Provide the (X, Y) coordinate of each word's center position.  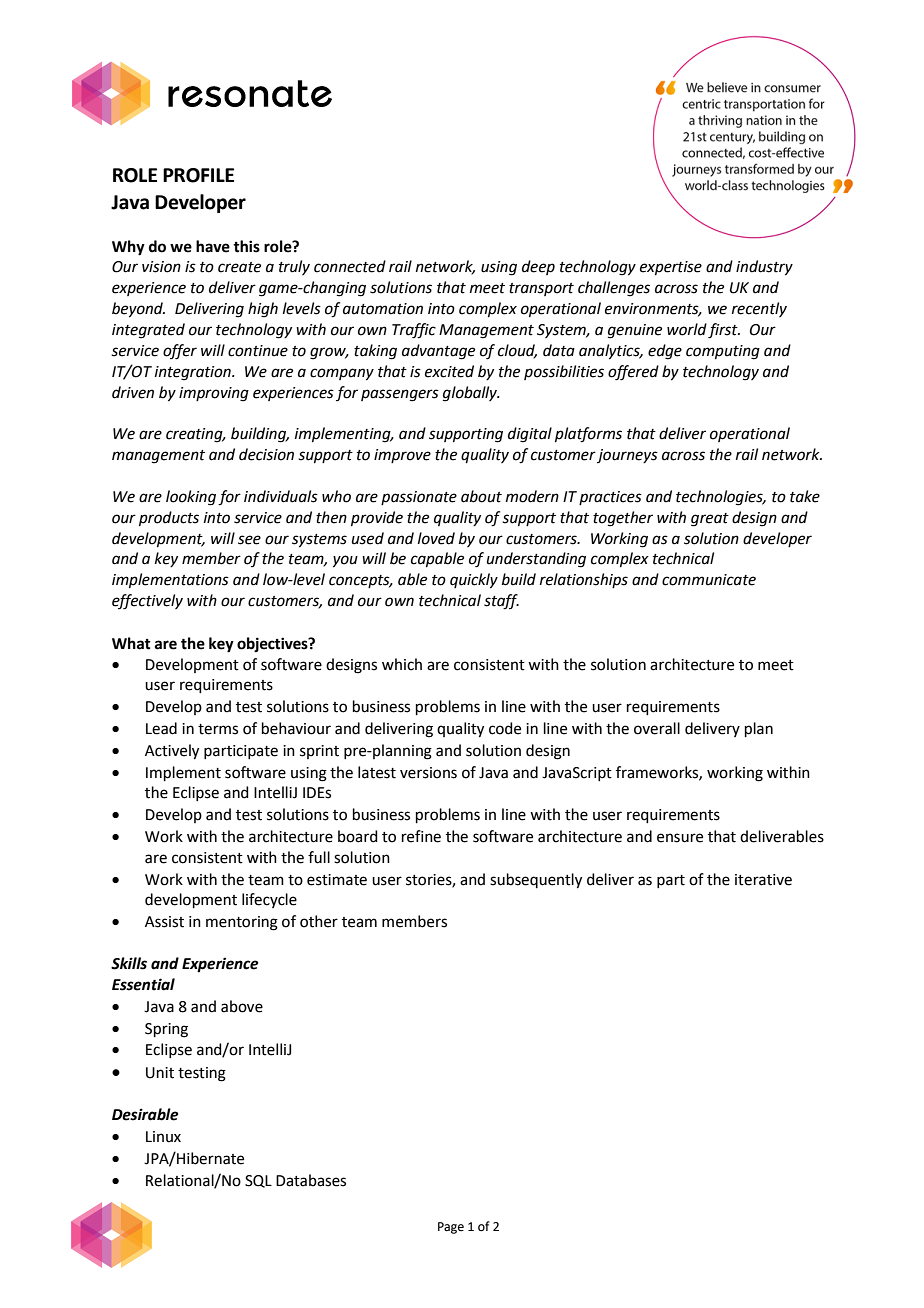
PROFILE (198, 175)
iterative (763, 880)
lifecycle (269, 900)
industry (764, 268)
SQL (258, 1181)
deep (538, 267)
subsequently (536, 881)
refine (421, 836)
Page (451, 1228)
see (249, 540)
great (710, 520)
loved (436, 538)
